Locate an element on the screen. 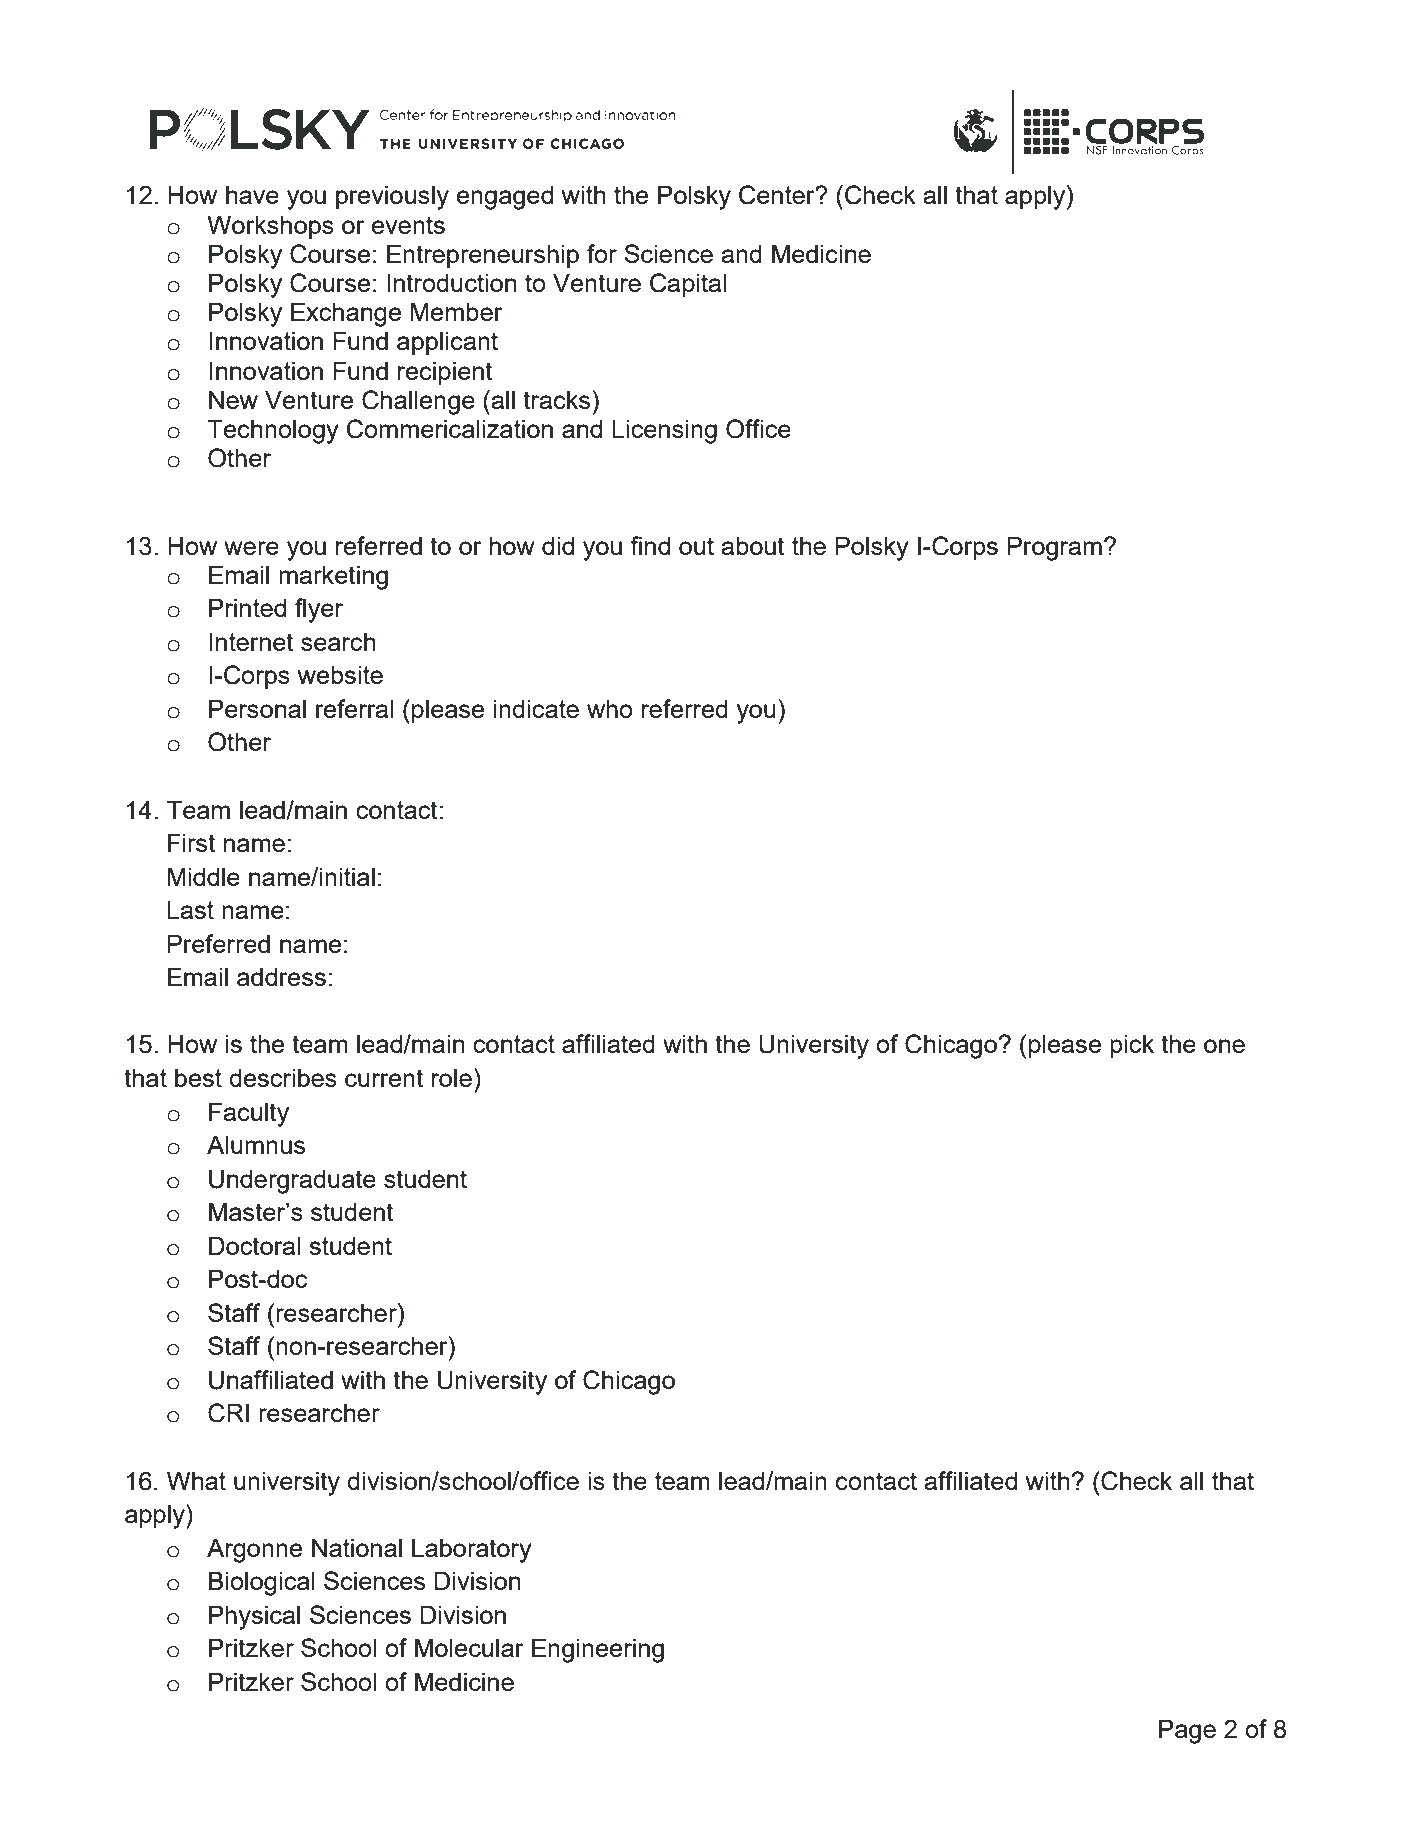  pick is located at coordinates (1132, 1046).
